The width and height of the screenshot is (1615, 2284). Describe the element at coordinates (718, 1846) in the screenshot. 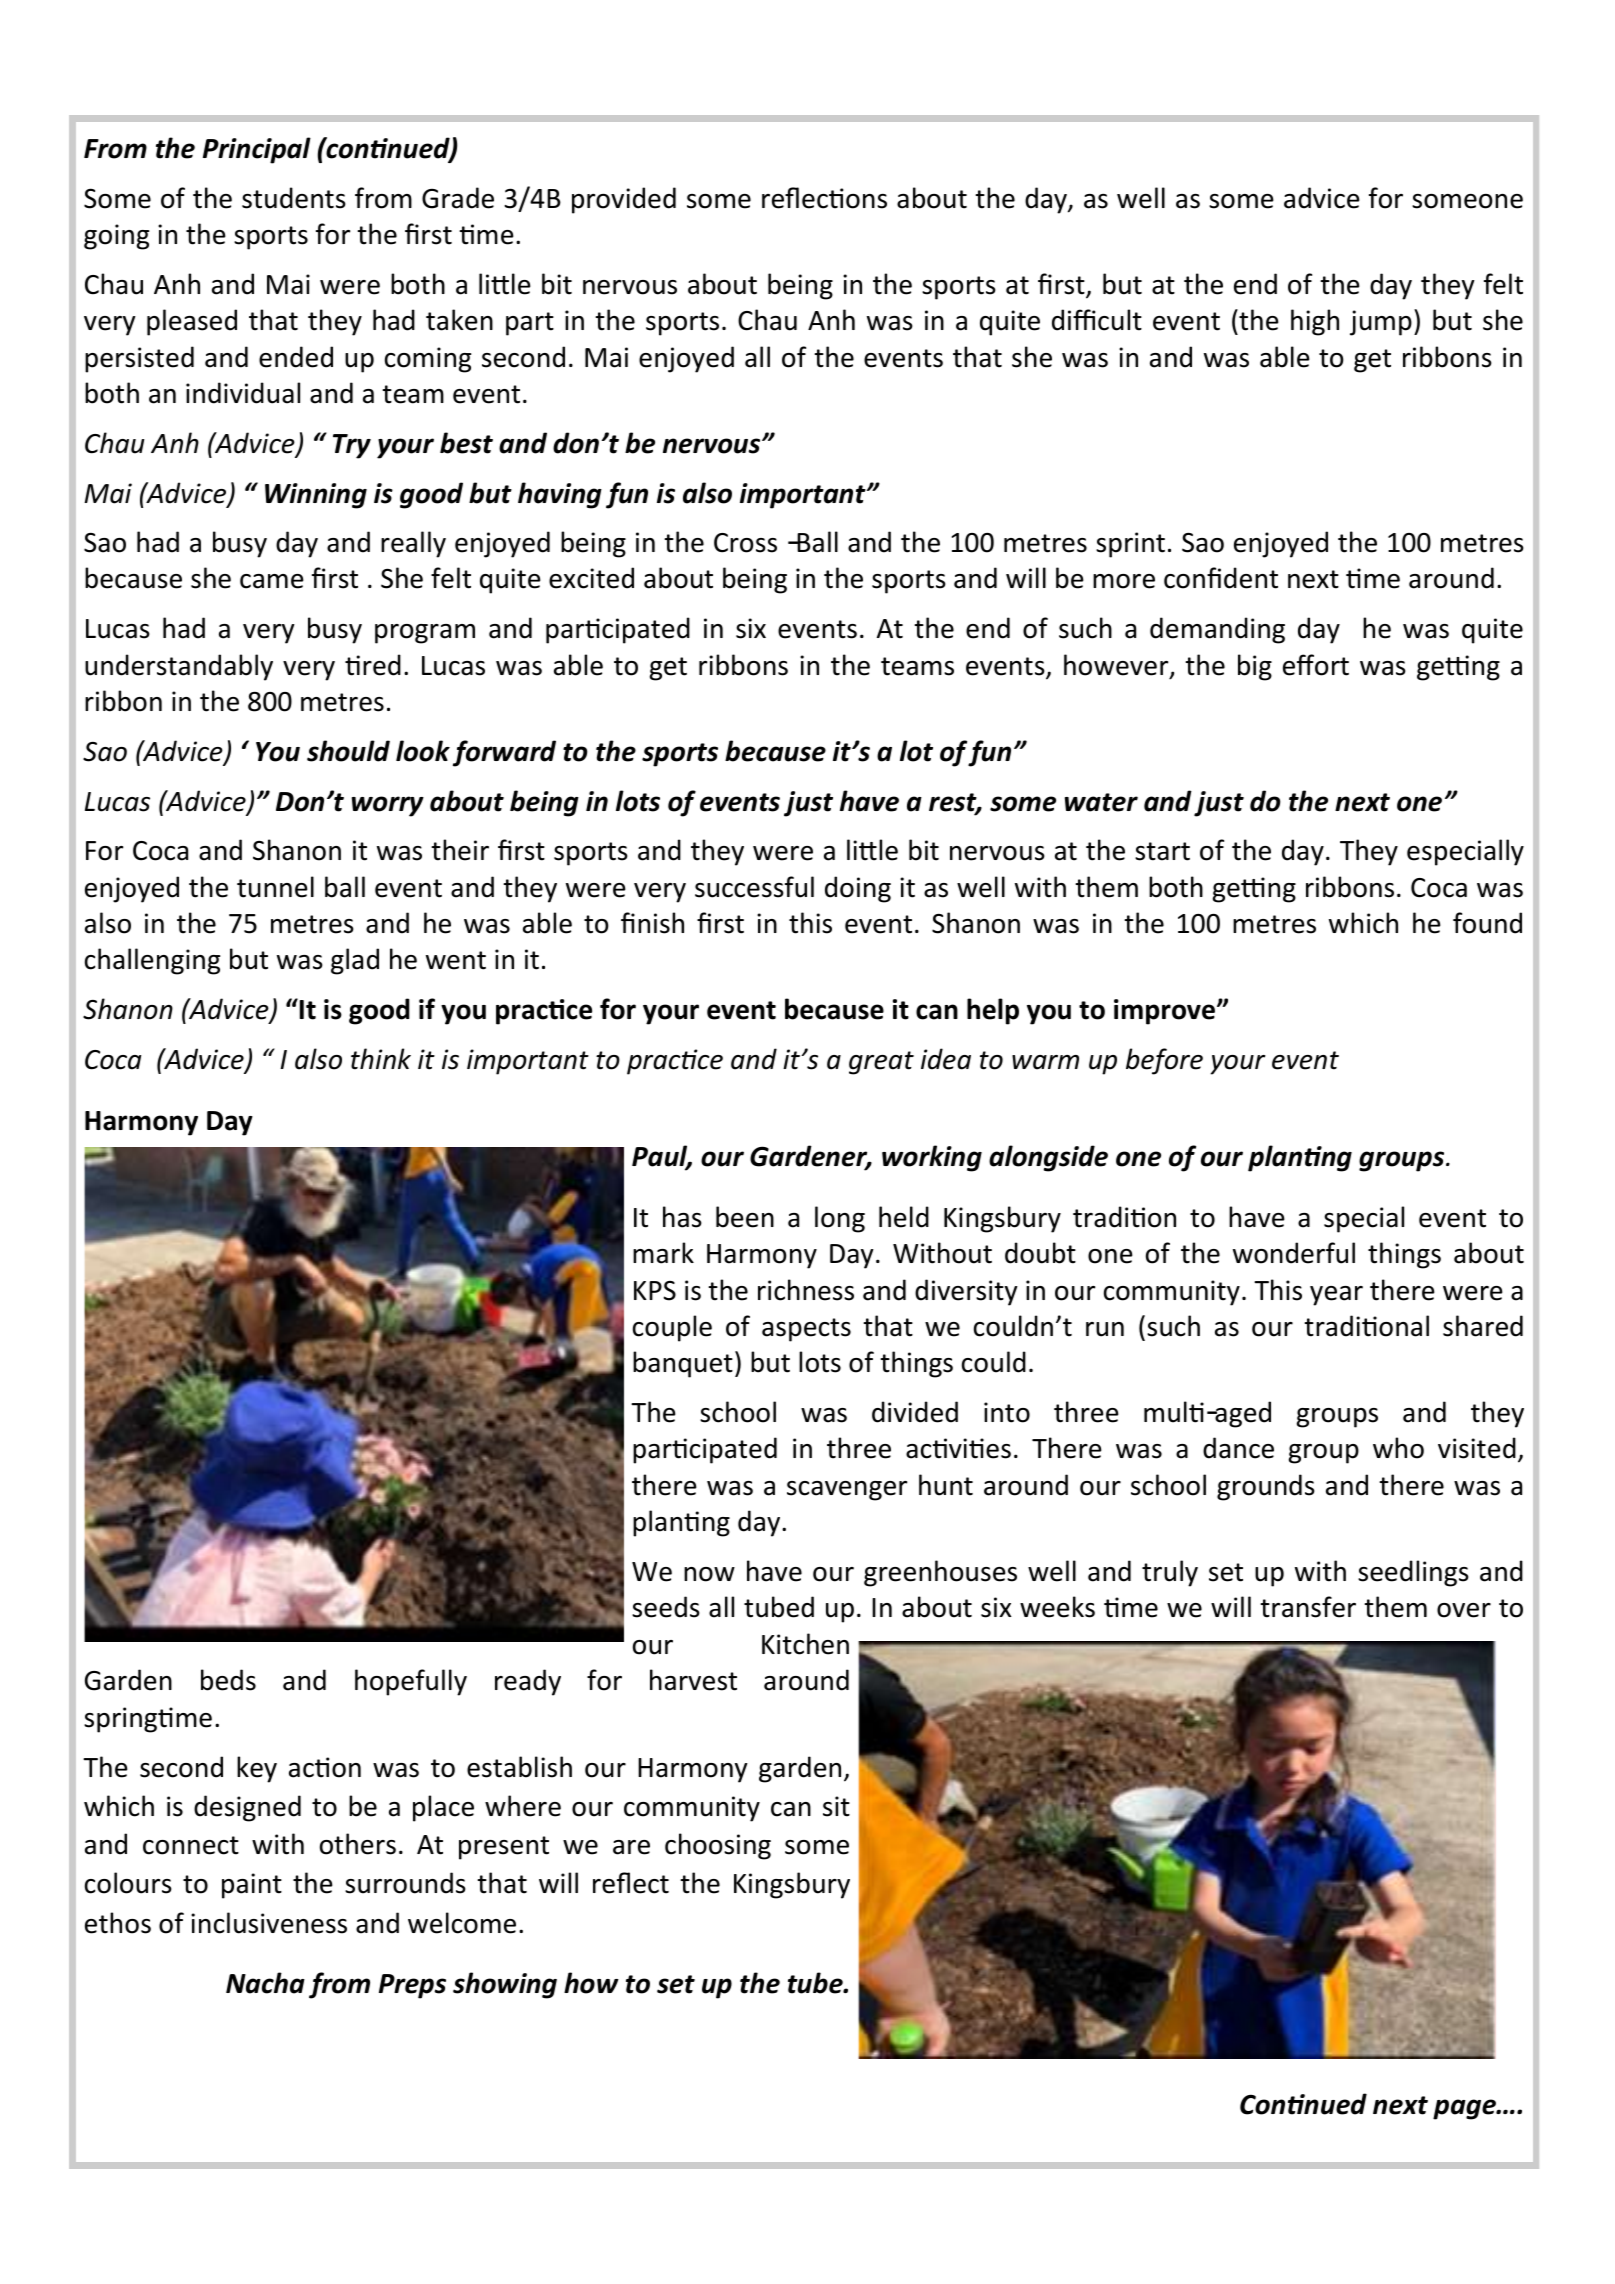

I see `choosing` at that location.
